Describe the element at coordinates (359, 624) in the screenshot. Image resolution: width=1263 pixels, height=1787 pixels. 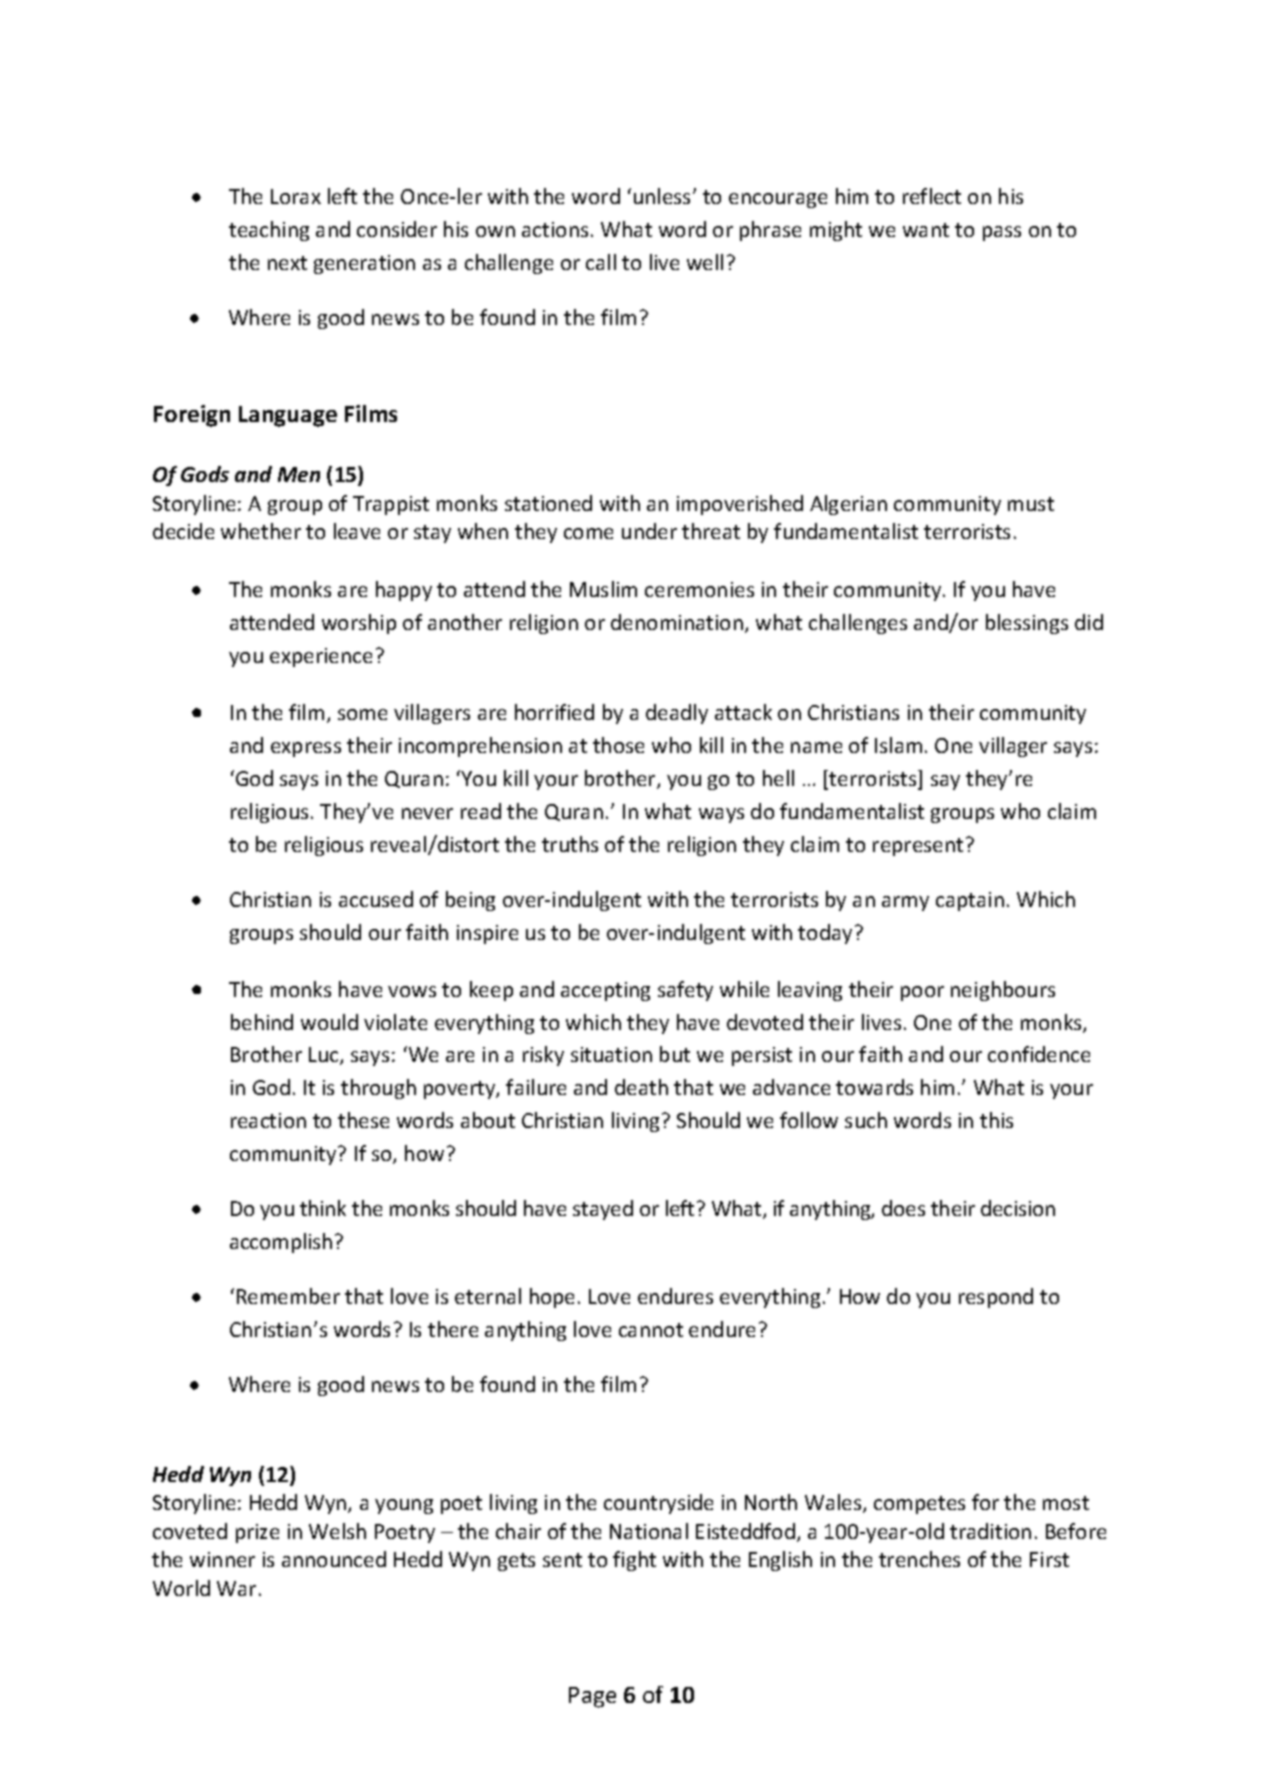
I see `worship` at that location.
